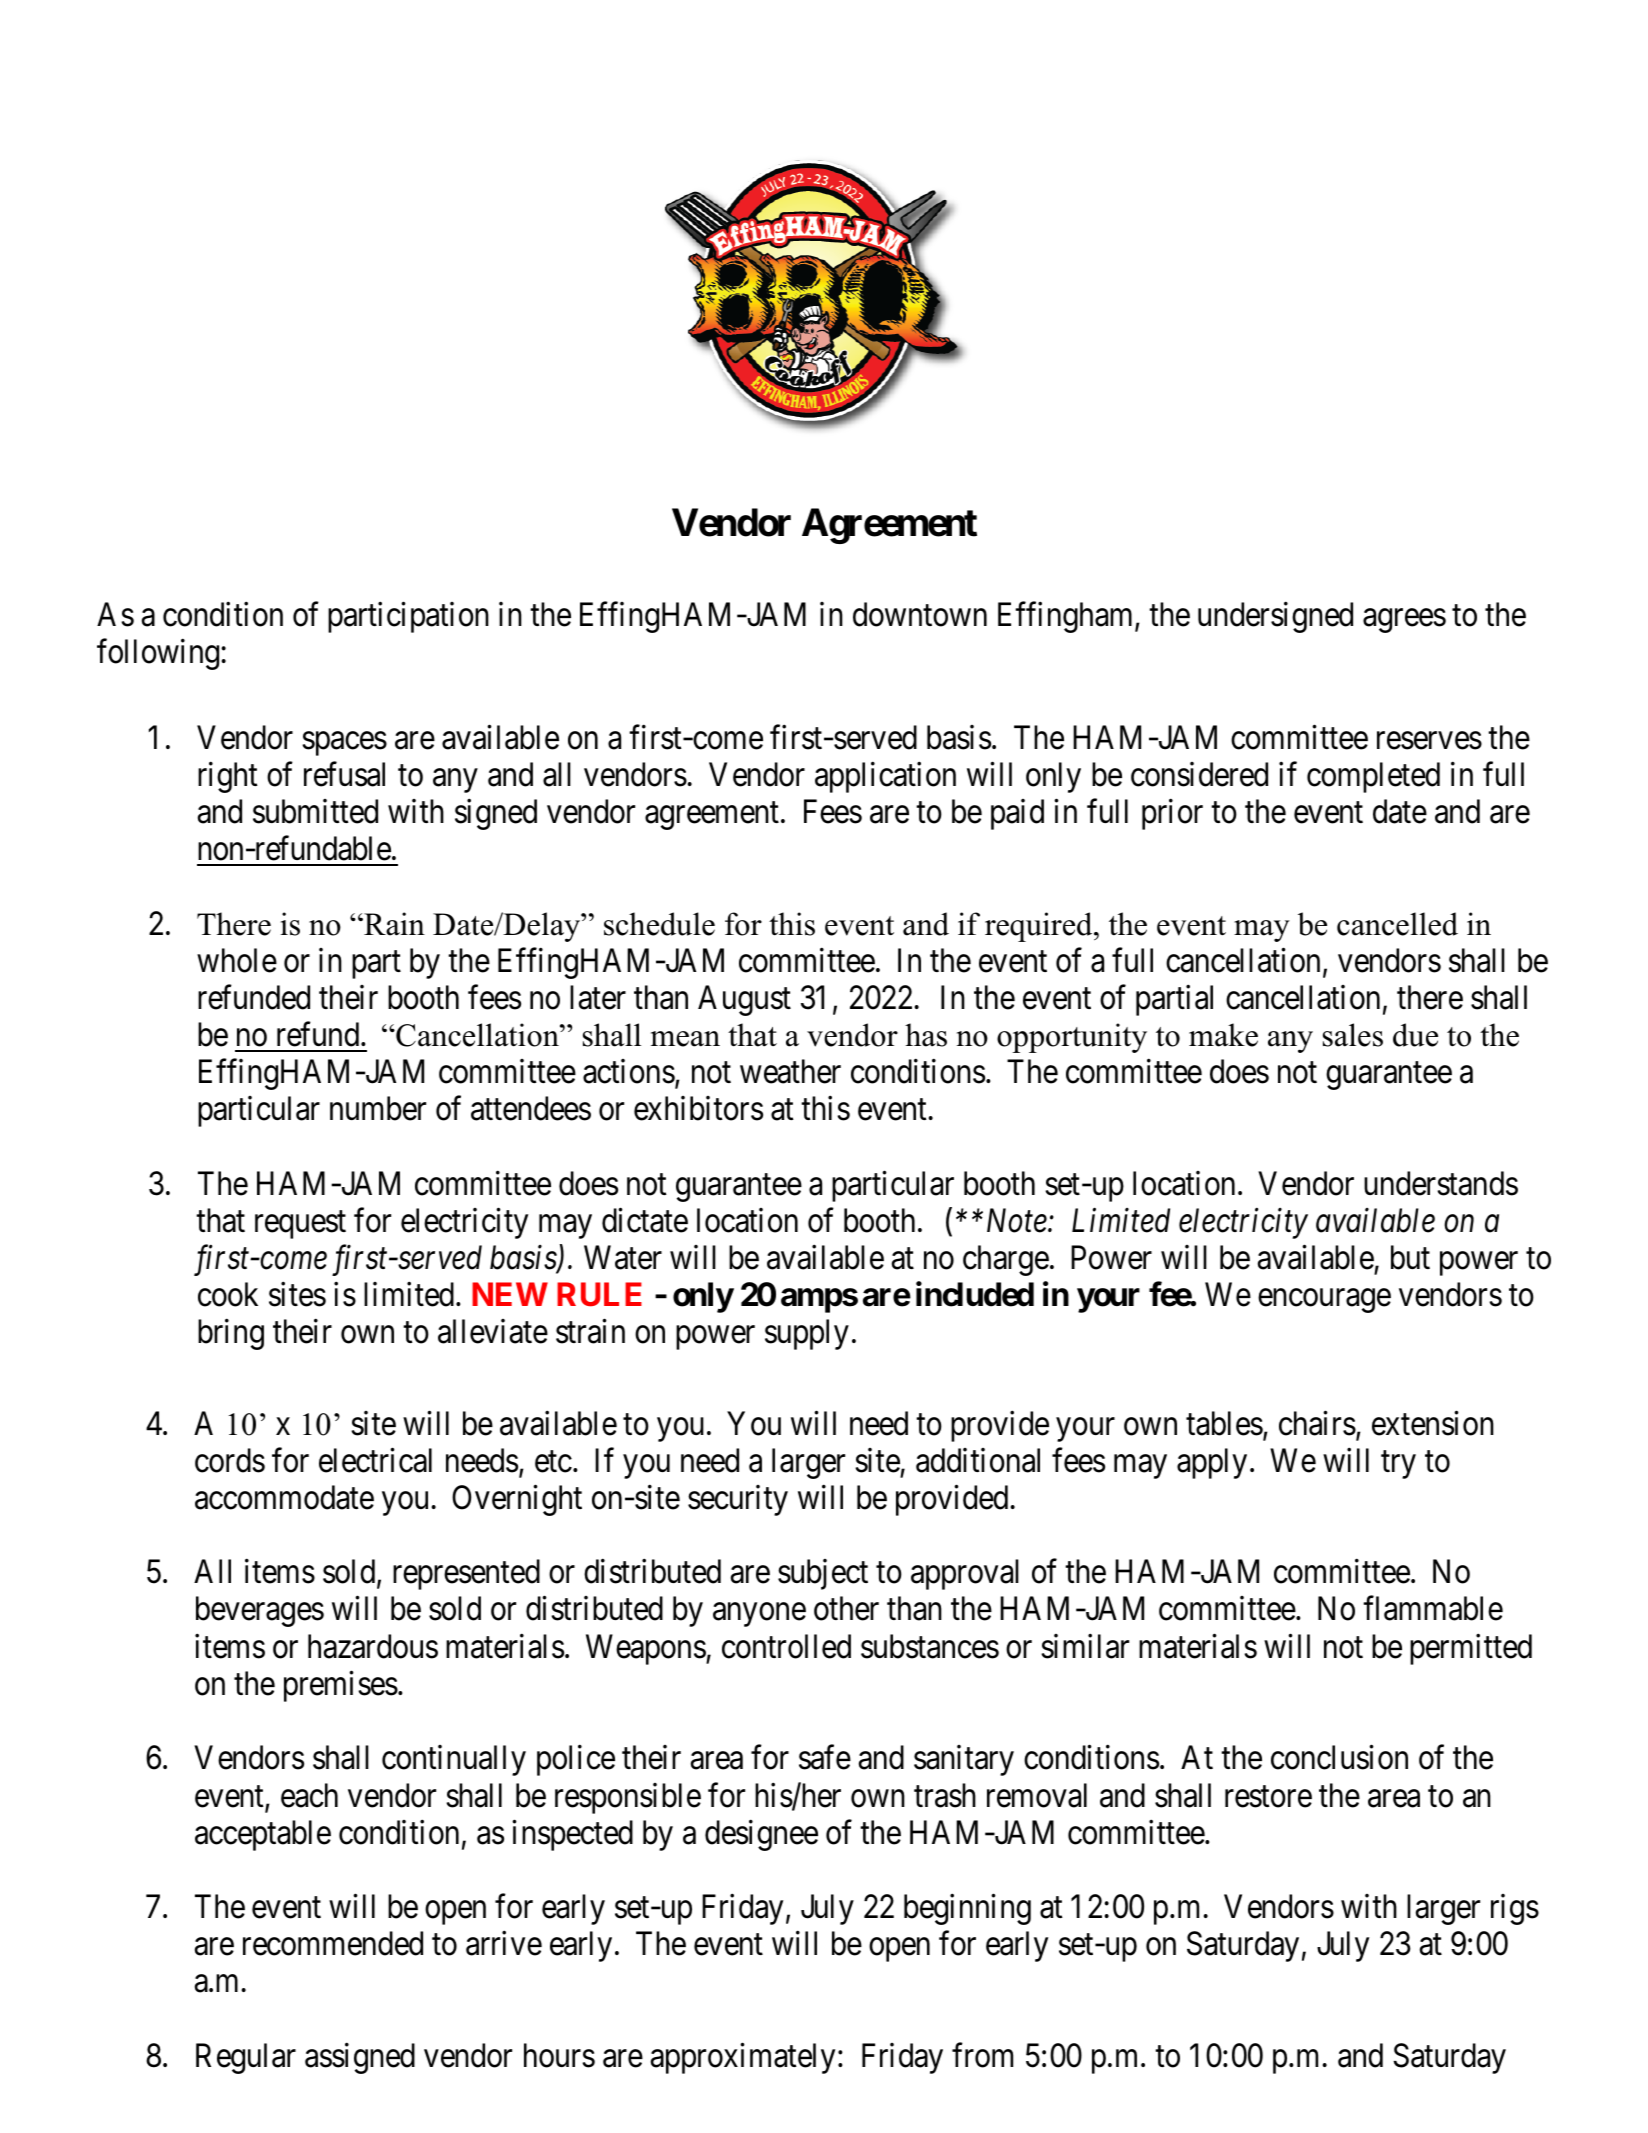  I want to click on following, so click(159, 654).
